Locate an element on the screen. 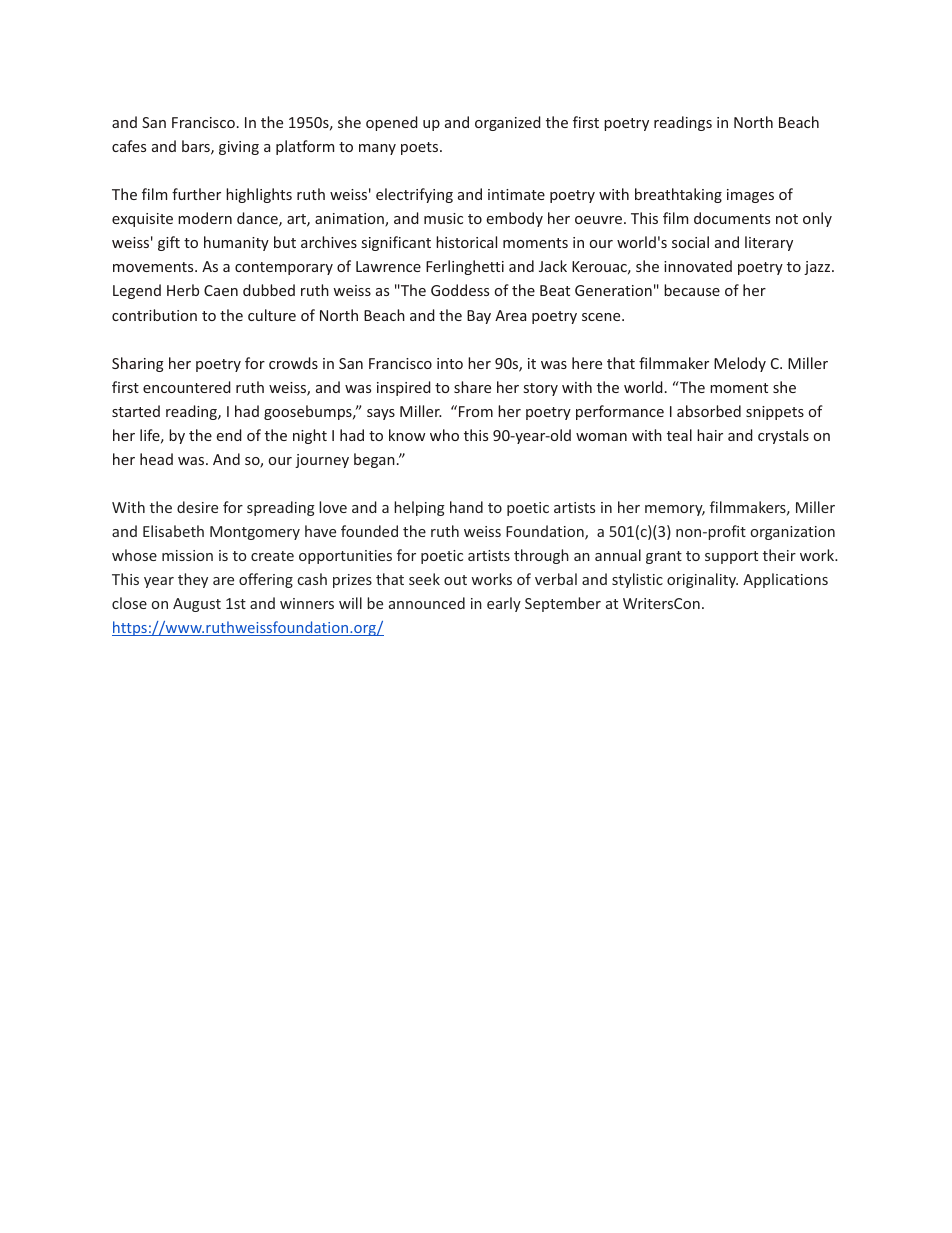 This screenshot has width=952, height=1233. they is located at coordinates (193, 580).
